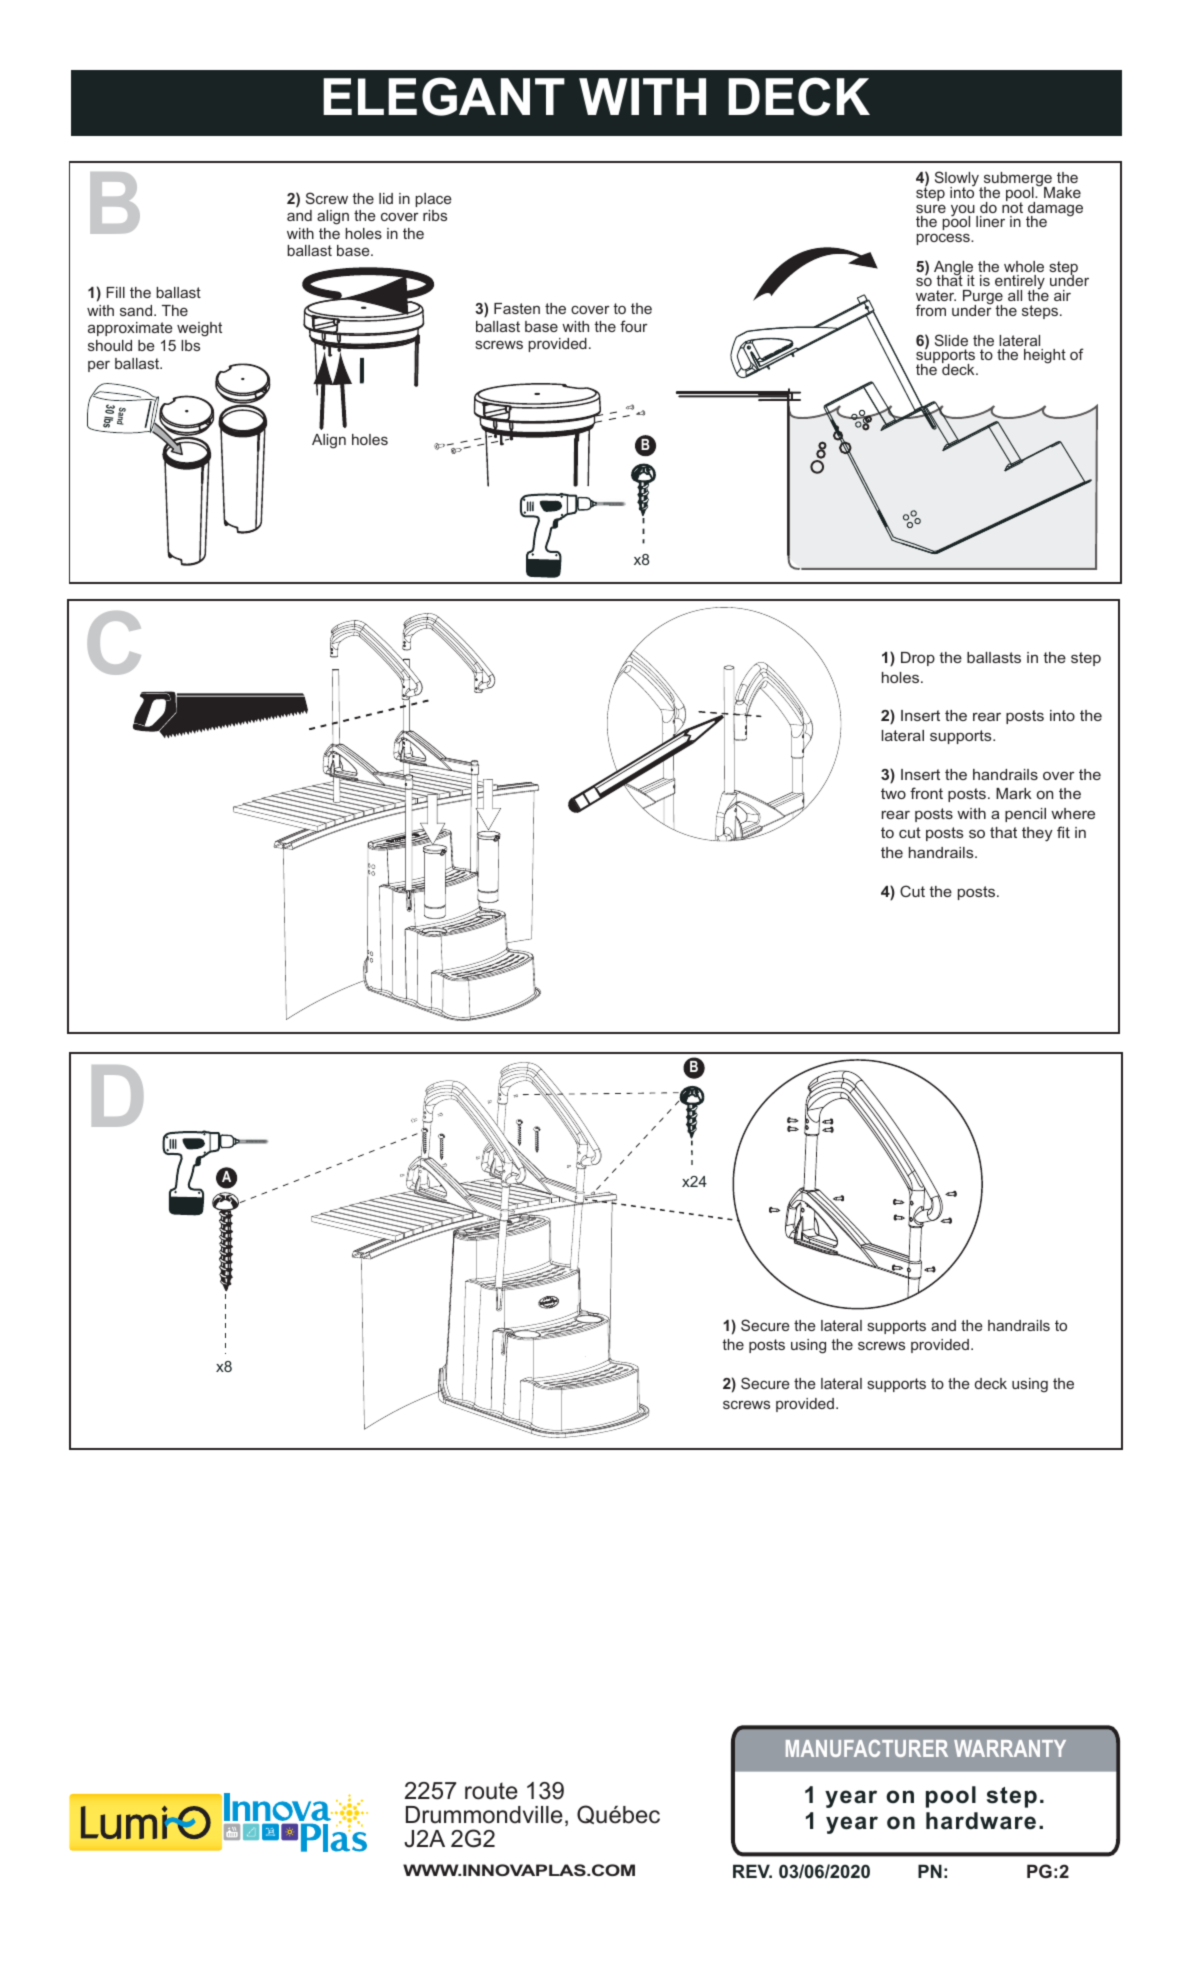 The height and width of the image is (1961, 1191). I want to click on ELEGANT, so click(444, 96).
